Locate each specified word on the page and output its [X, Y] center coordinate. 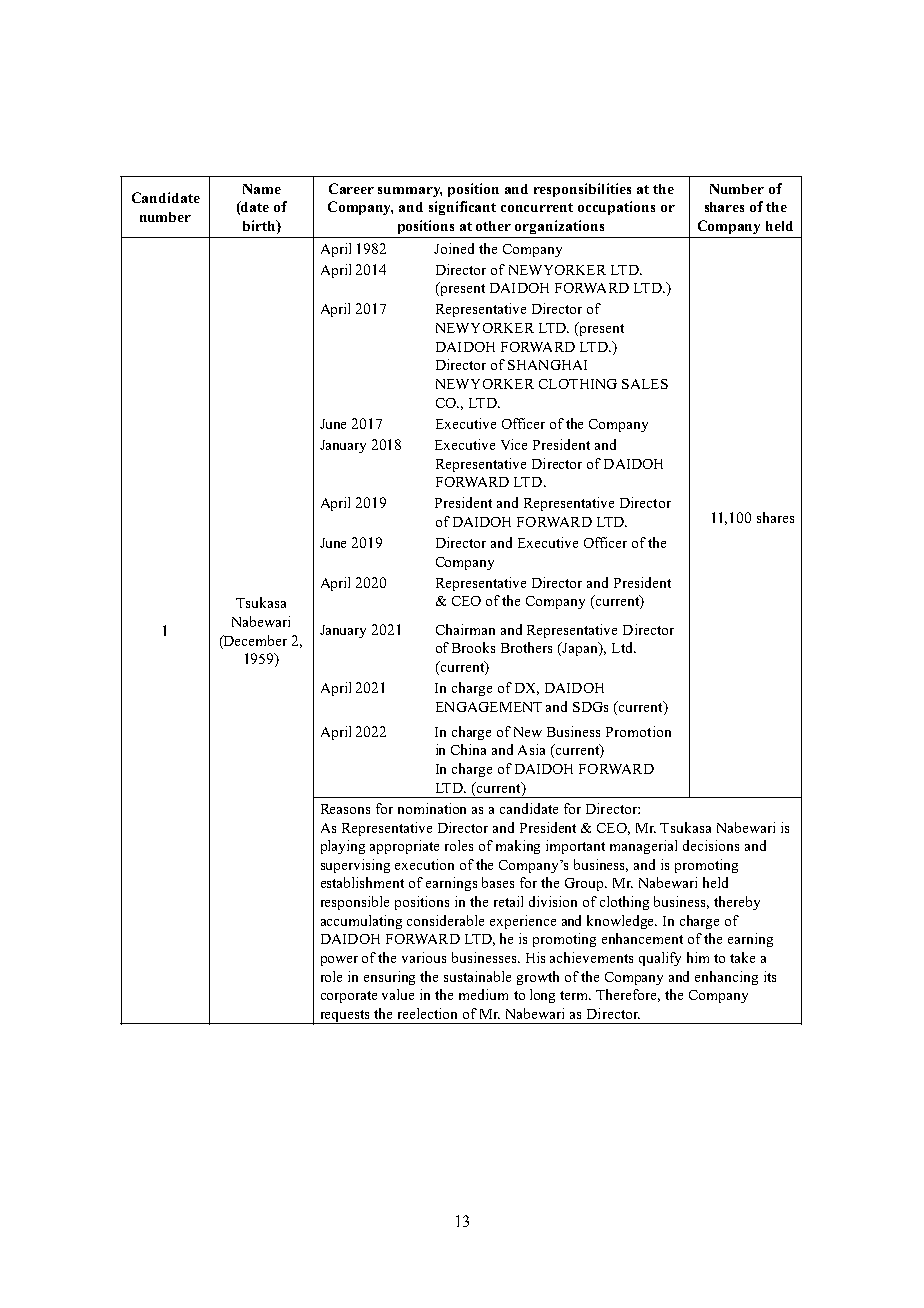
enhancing [726, 978]
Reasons [345, 809]
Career [351, 188]
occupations [616, 208]
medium [483, 994]
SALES [645, 384]
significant [462, 208]
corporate [349, 997]
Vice [514, 444]
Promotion [638, 731]
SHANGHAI [547, 365]
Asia [531, 749]
